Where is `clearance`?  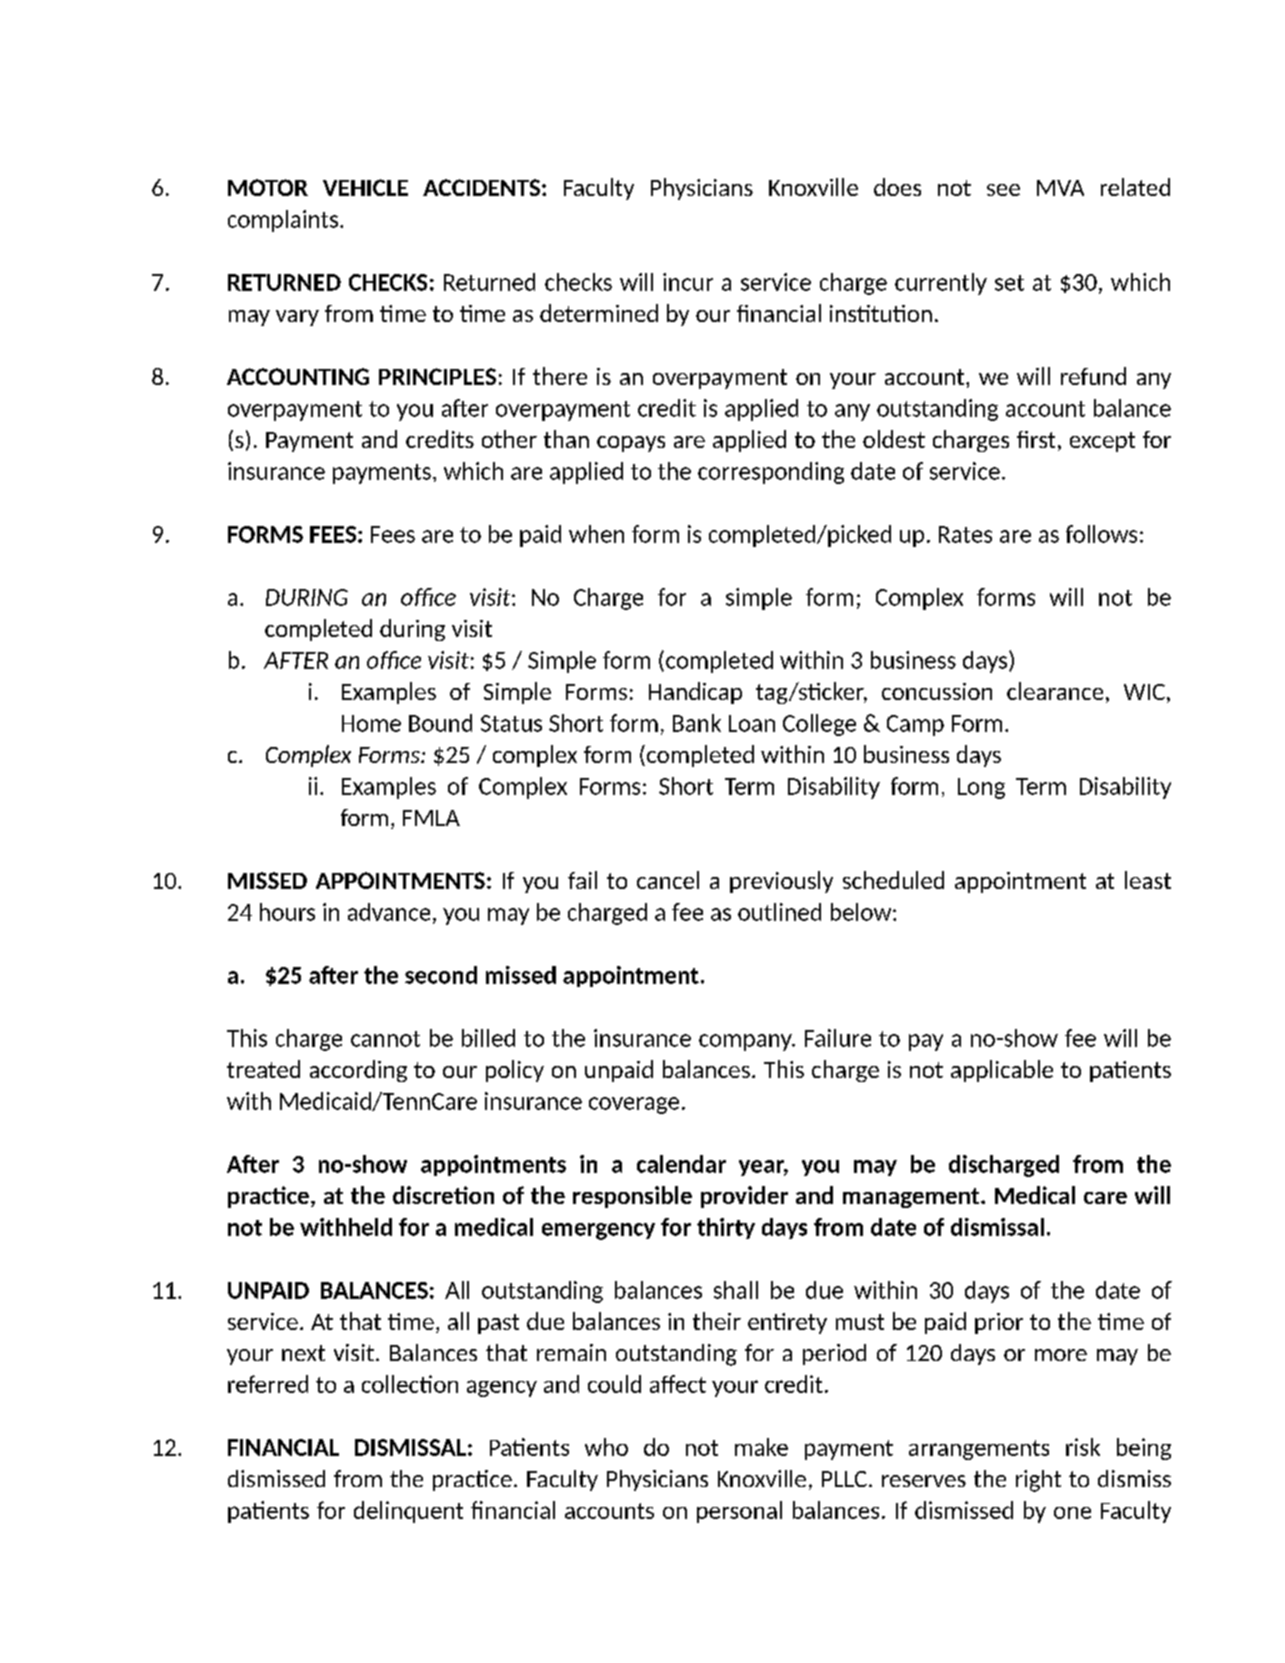
clearance is located at coordinates (1055, 691).
